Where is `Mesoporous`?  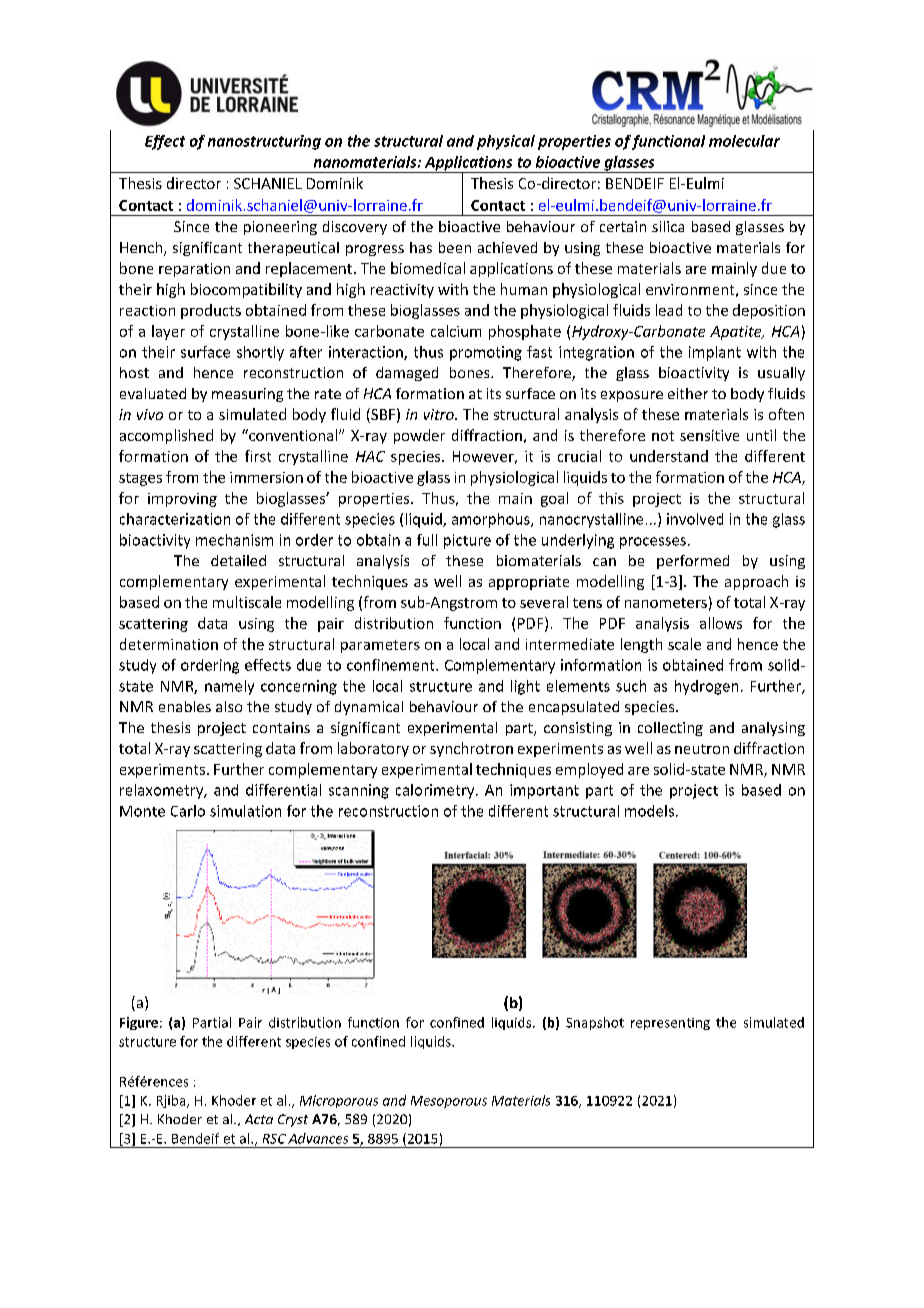
Mesoporous is located at coordinates (449, 1102).
